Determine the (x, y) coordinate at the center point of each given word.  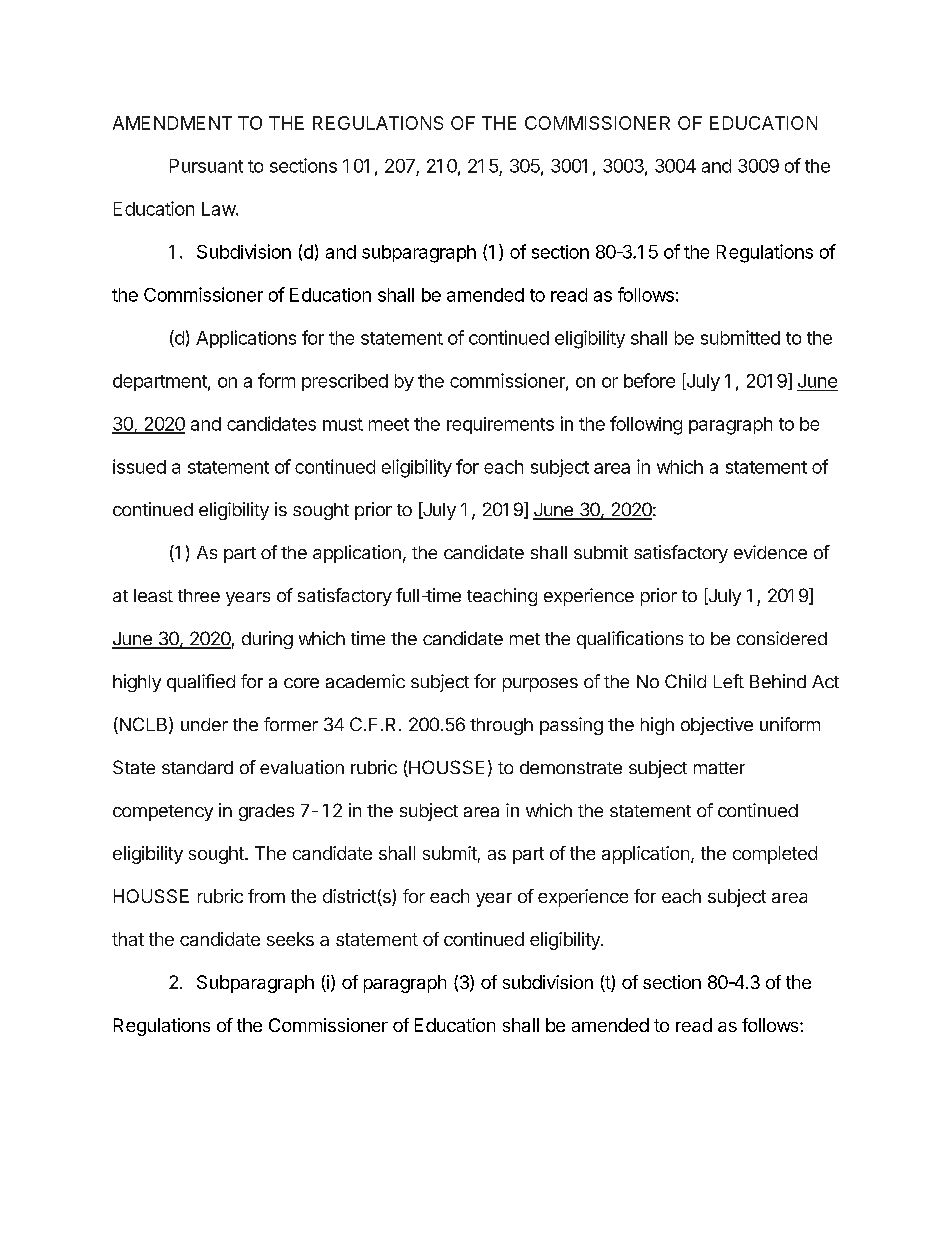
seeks (290, 939)
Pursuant (206, 166)
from (266, 896)
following (646, 425)
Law (219, 209)
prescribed (345, 382)
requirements (500, 425)
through (501, 726)
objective (717, 726)
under (204, 724)
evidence (770, 552)
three (199, 595)
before (649, 380)
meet (389, 424)
